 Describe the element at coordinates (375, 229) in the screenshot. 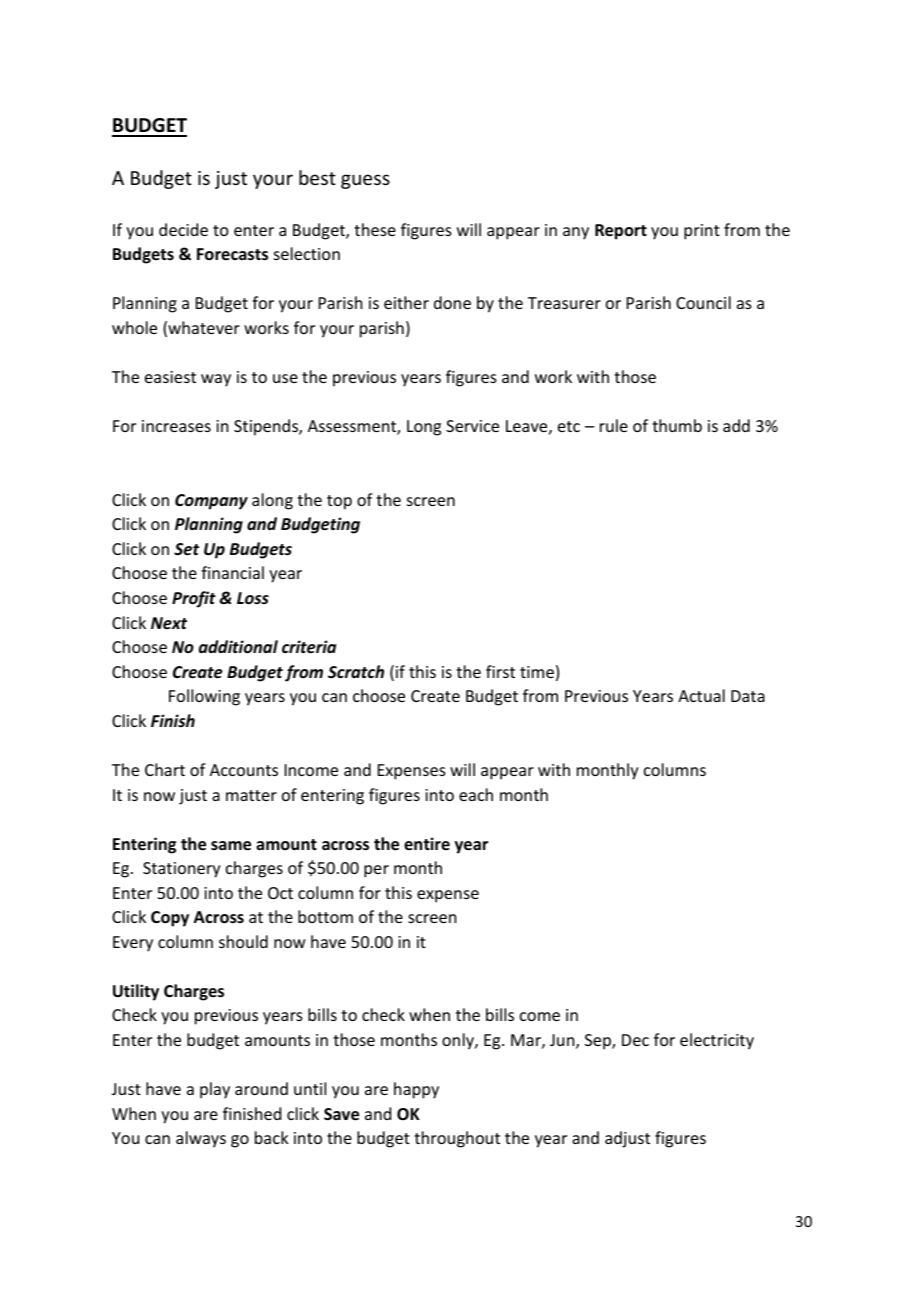

I see `these` at that location.
